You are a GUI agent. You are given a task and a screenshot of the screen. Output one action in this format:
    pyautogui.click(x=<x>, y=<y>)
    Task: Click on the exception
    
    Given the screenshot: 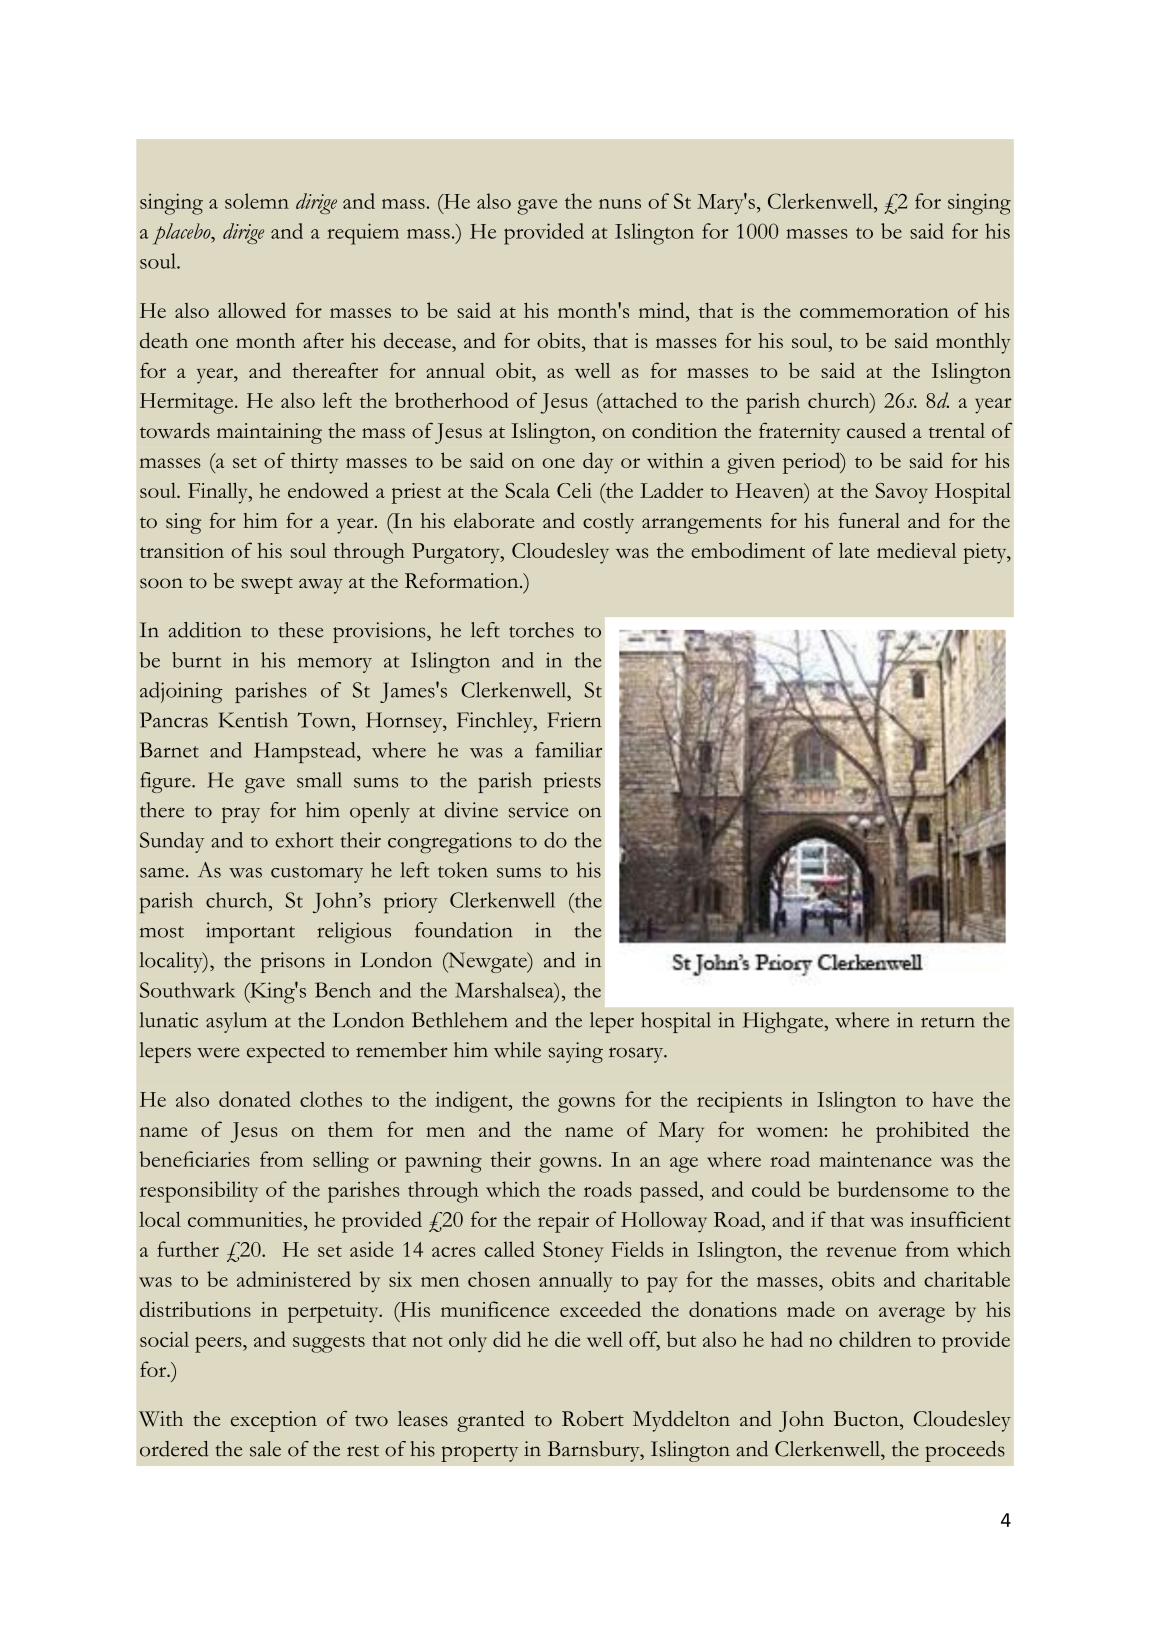 What is the action you would take?
    pyautogui.click(x=274, y=1421)
